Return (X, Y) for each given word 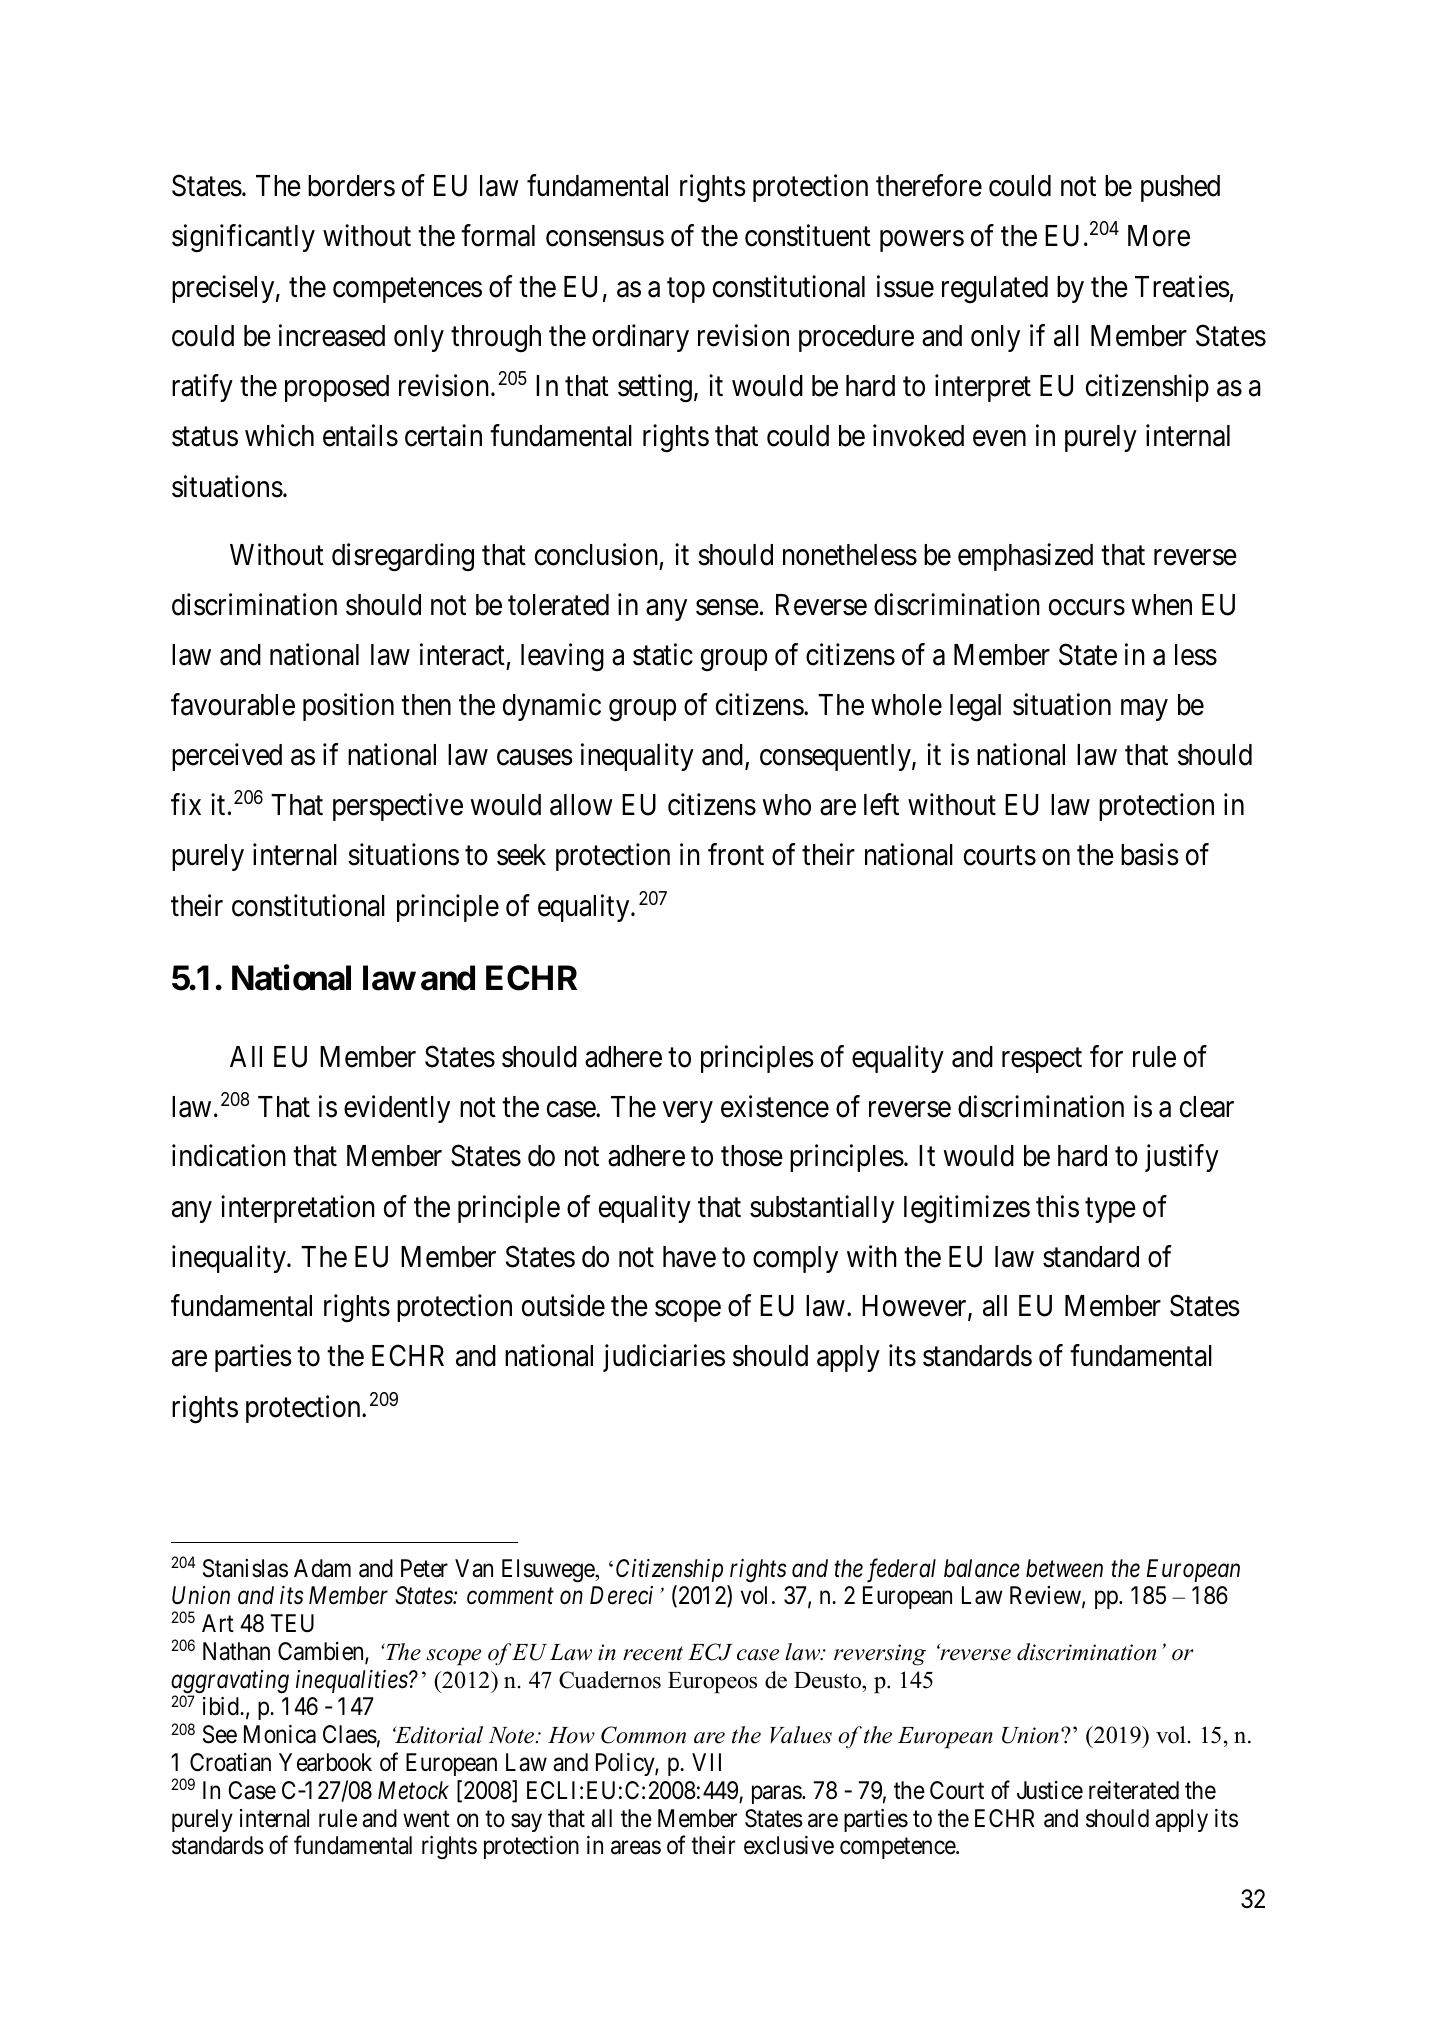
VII (706, 1762)
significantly (243, 238)
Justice (1050, 1790)
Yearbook (325, 1762)
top (686, 290)
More (1159, 236)
